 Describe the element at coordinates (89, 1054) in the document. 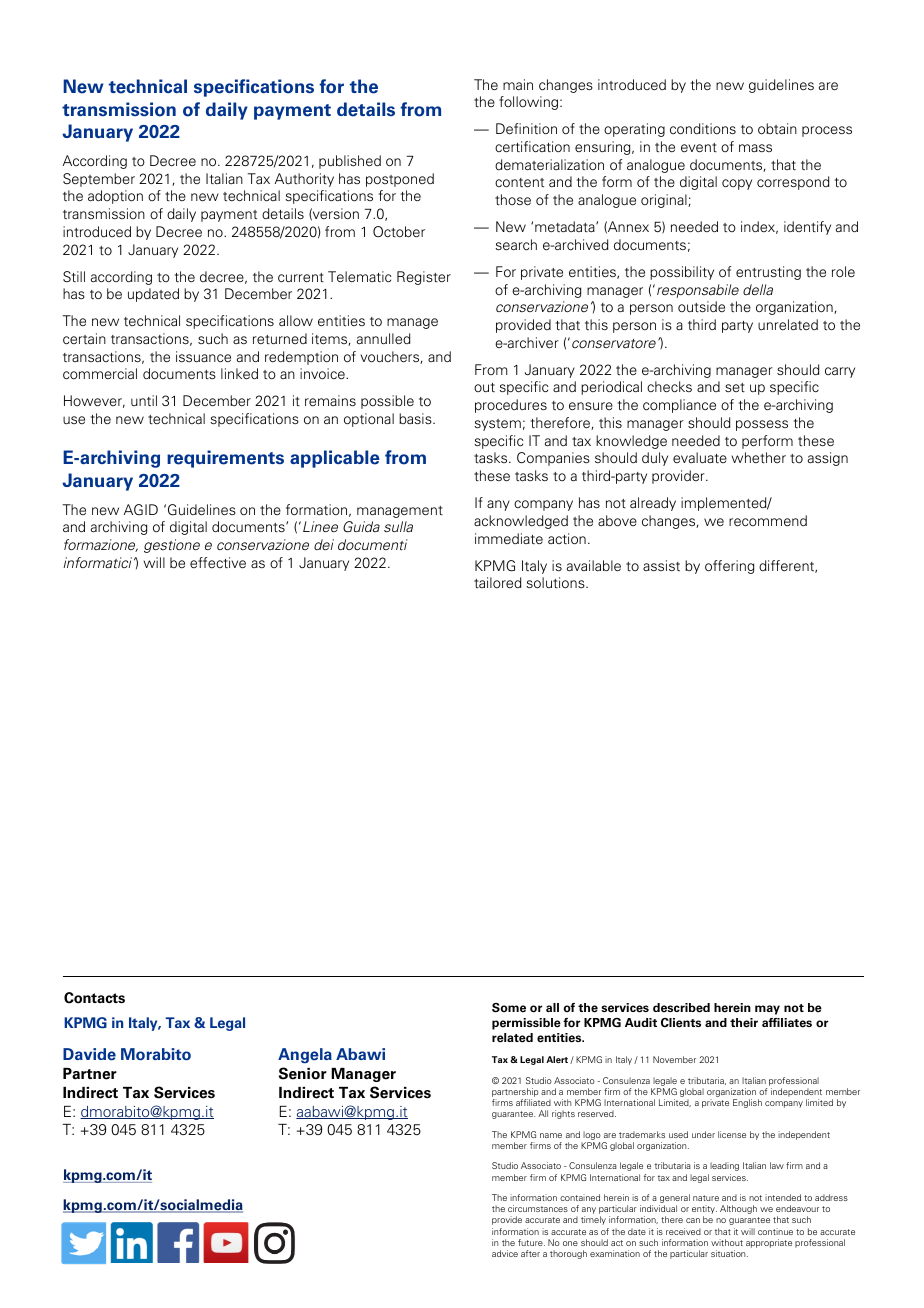

I see `Davide` at that location.
